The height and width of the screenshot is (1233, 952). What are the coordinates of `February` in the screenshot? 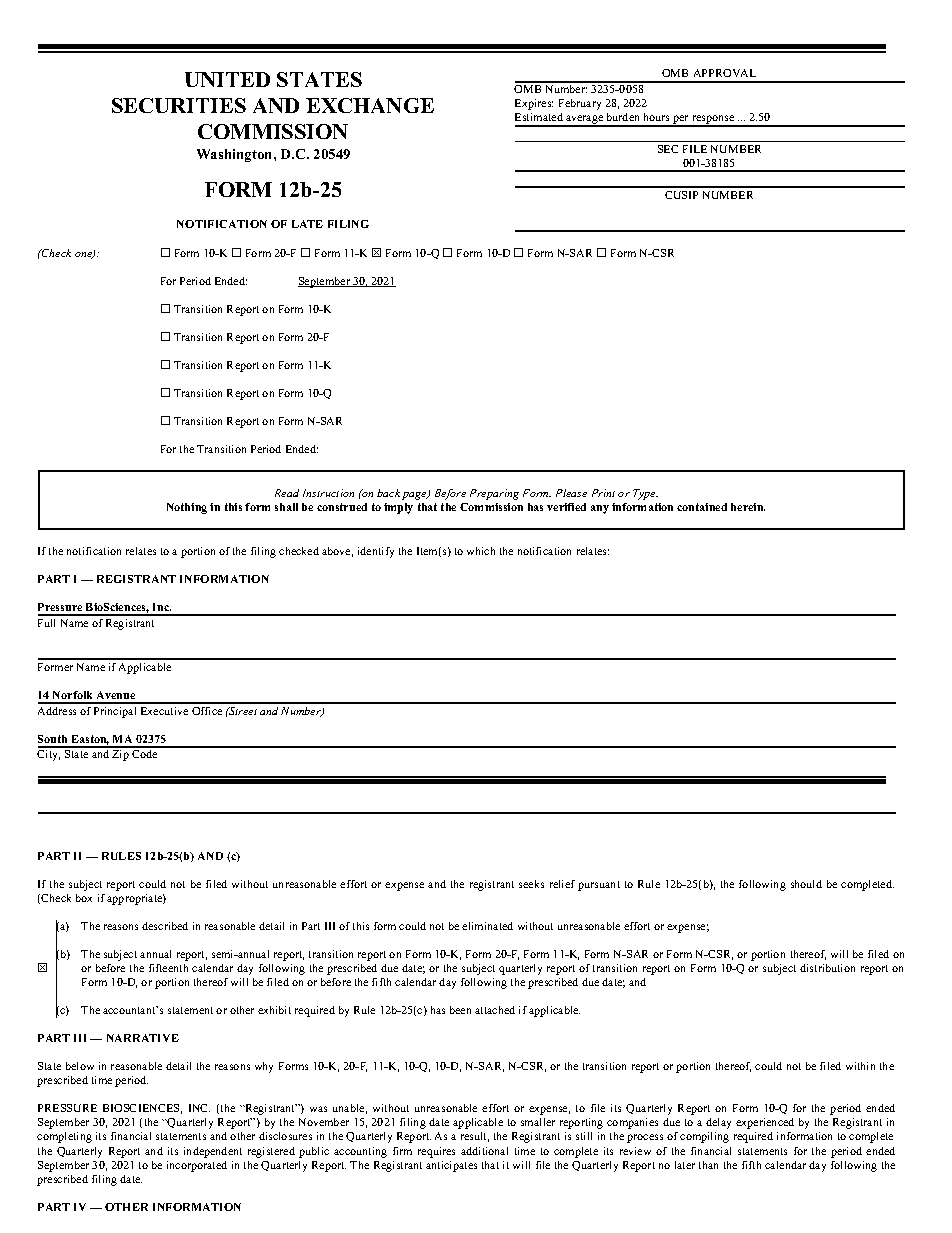 It's located at (580, 104).
